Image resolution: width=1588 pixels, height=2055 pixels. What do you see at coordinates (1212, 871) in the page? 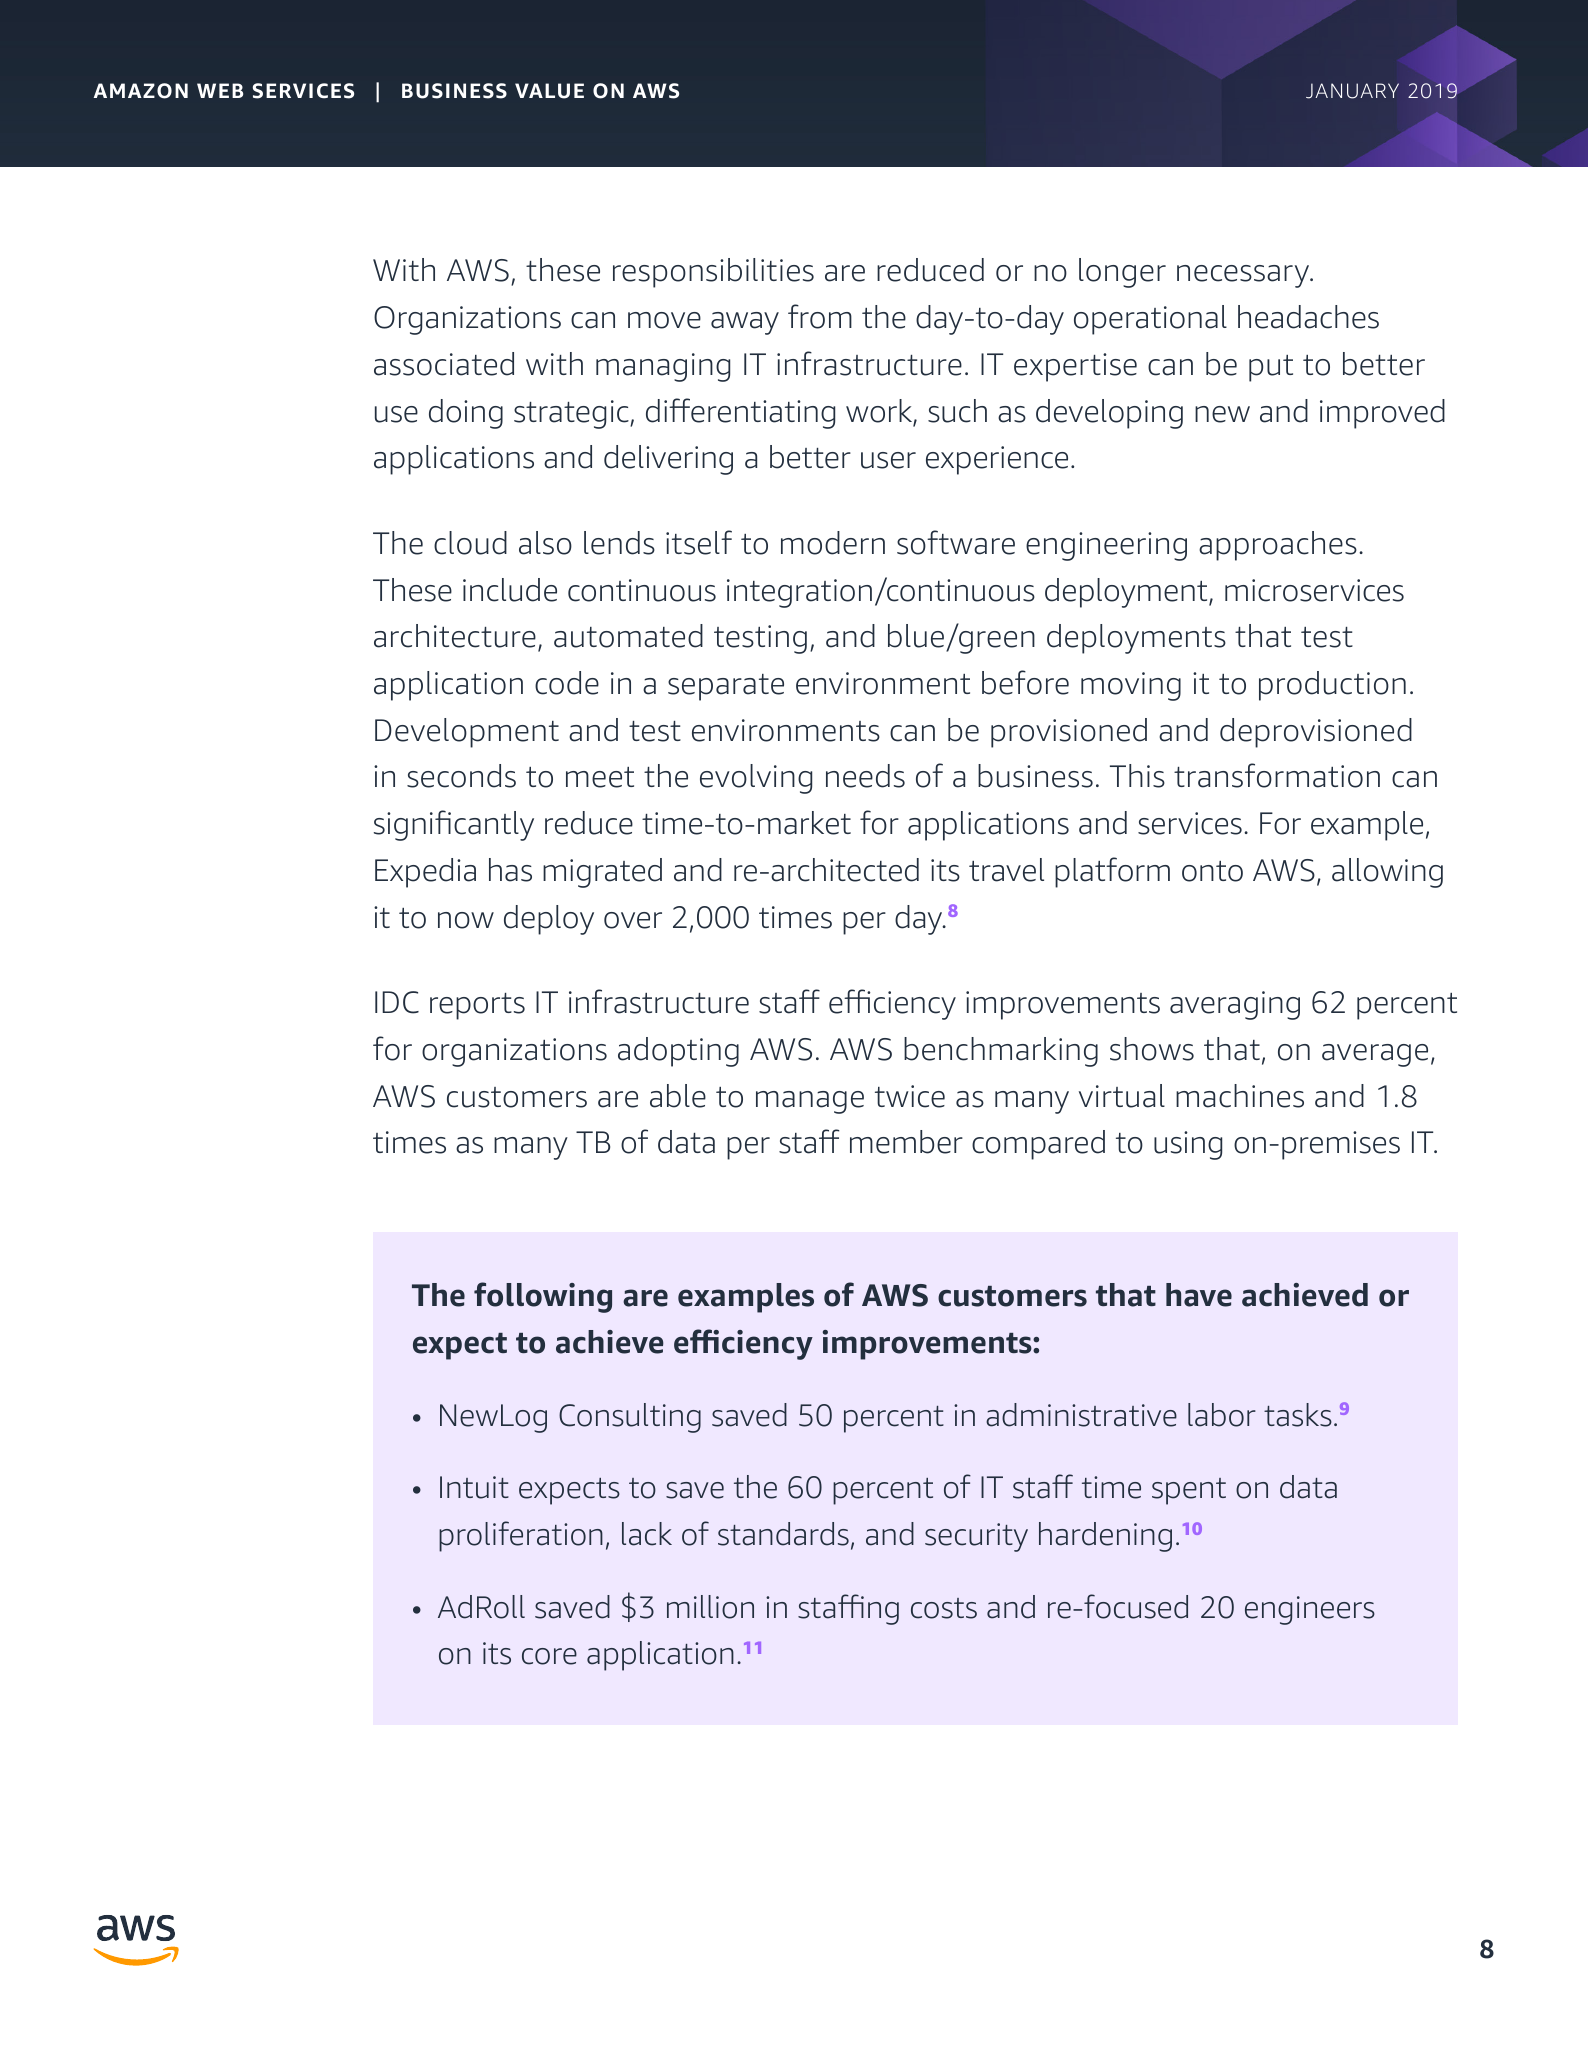
I see `onto` at bounding box center [1212, 871].
